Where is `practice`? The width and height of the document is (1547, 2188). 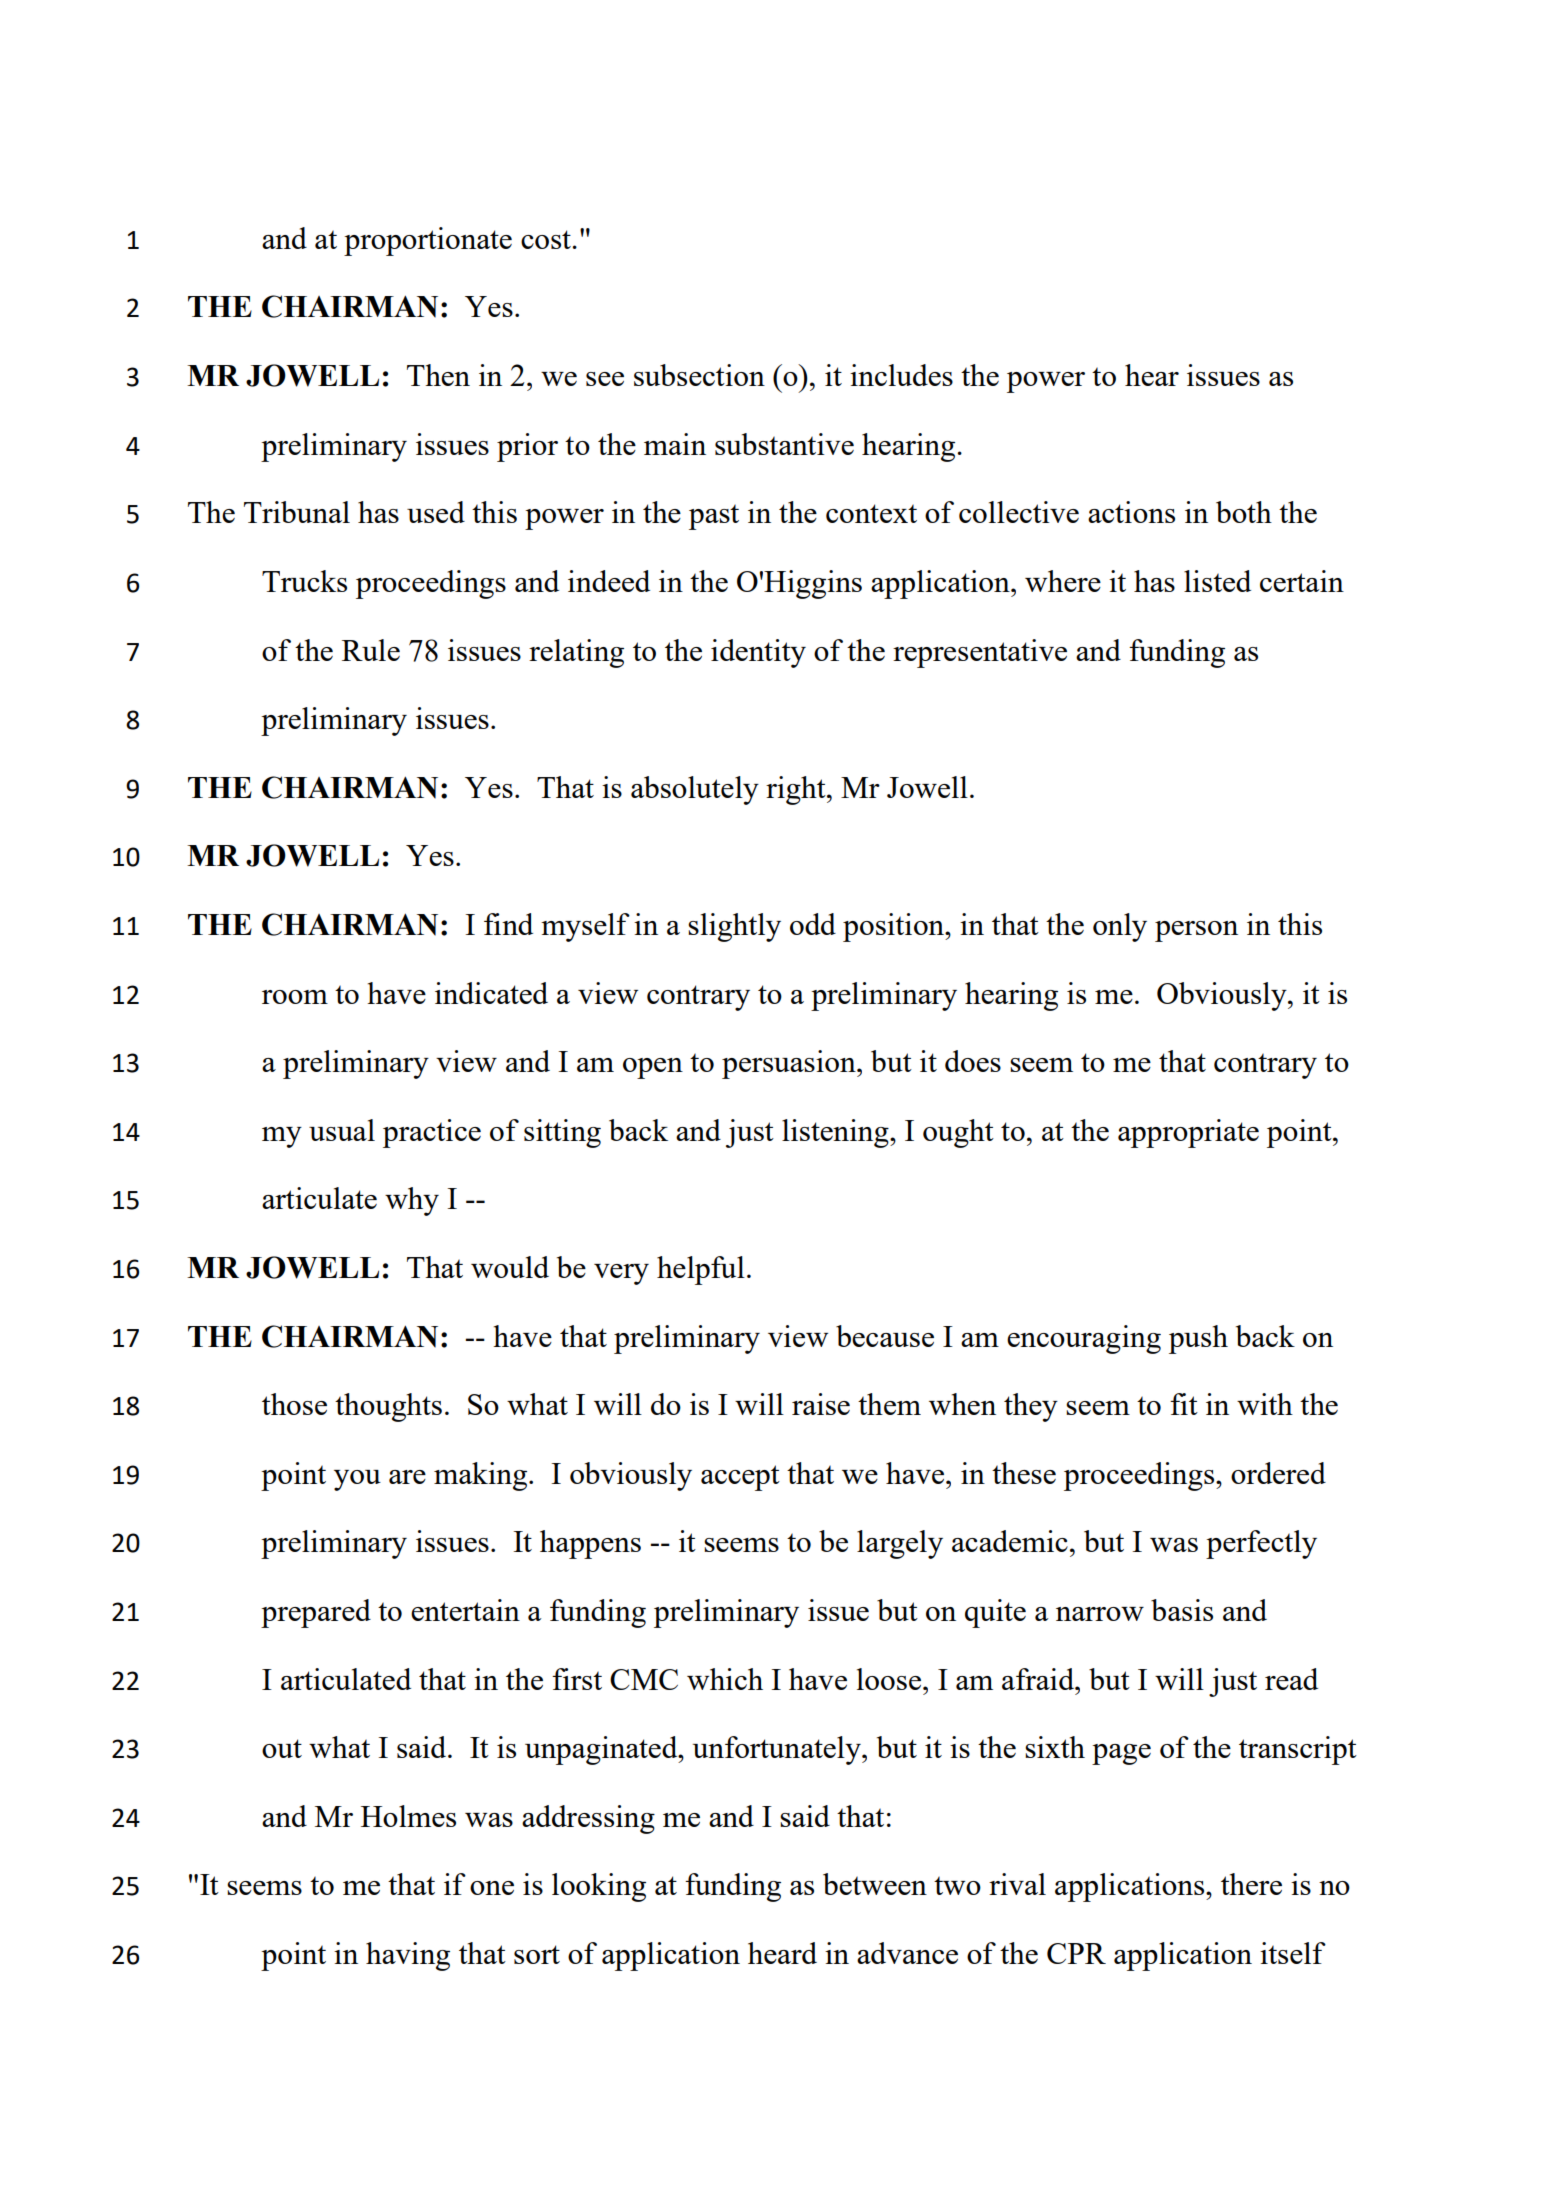 practice is located at coordinates (432, 1133).
